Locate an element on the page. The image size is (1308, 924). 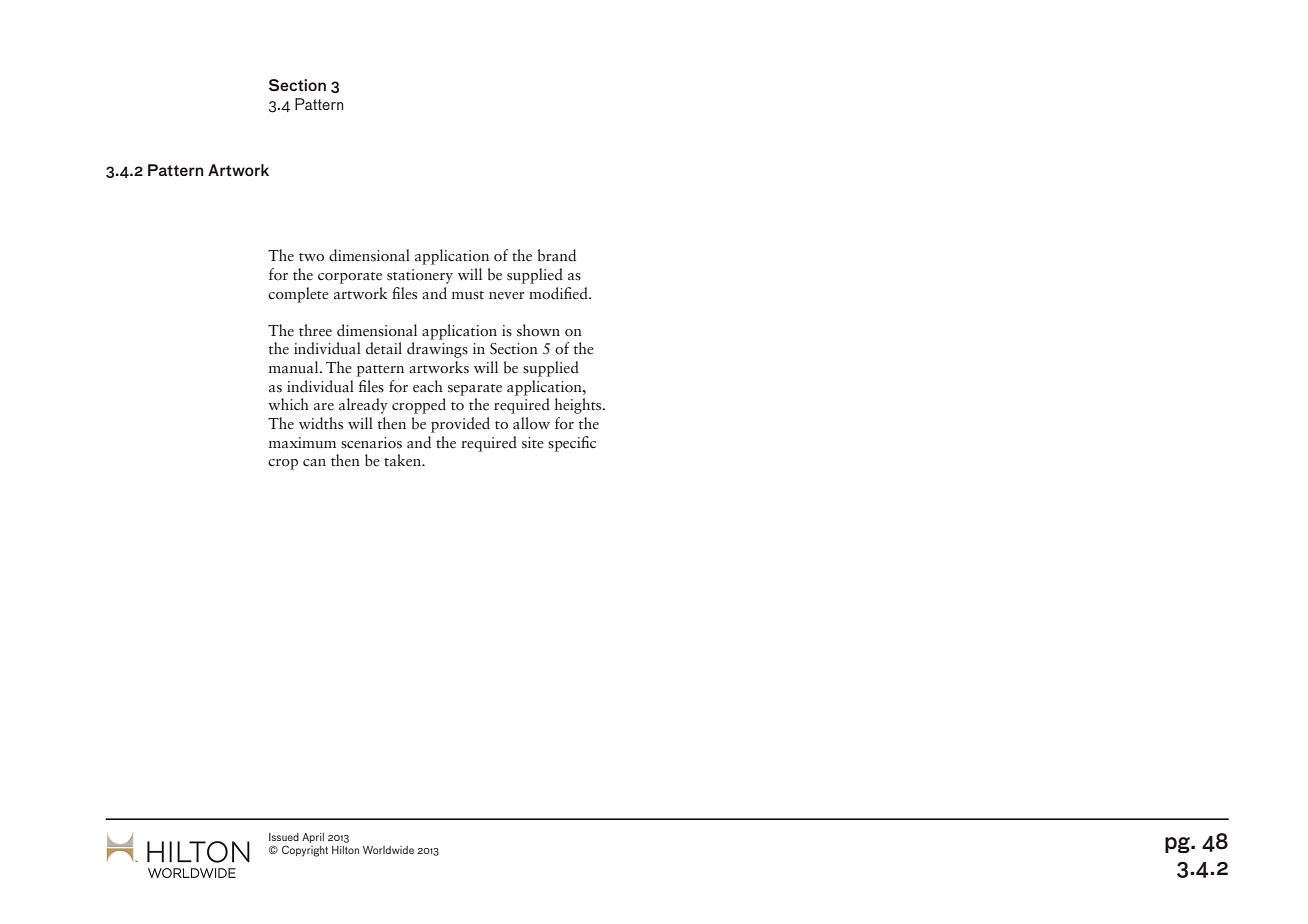
Worldwide is located at coordinates (388, 850).
